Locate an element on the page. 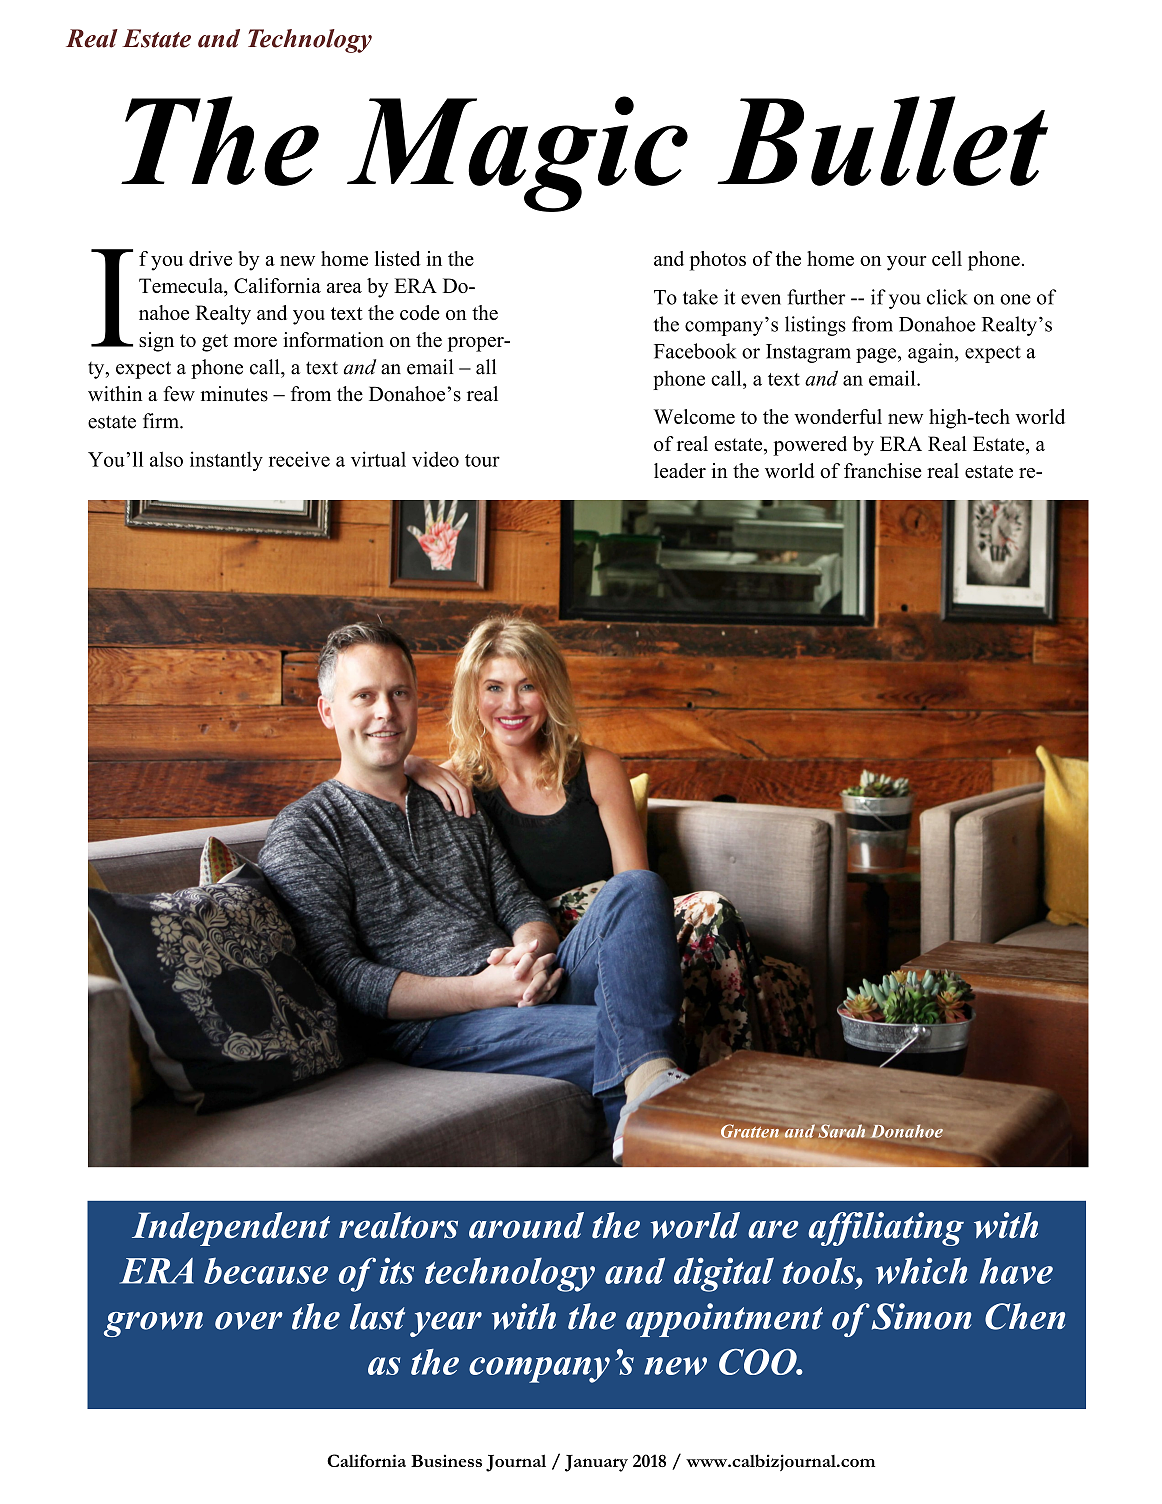 The height and width of the document is (1504, 1162). Magic is located at coordinates (517, 154).
